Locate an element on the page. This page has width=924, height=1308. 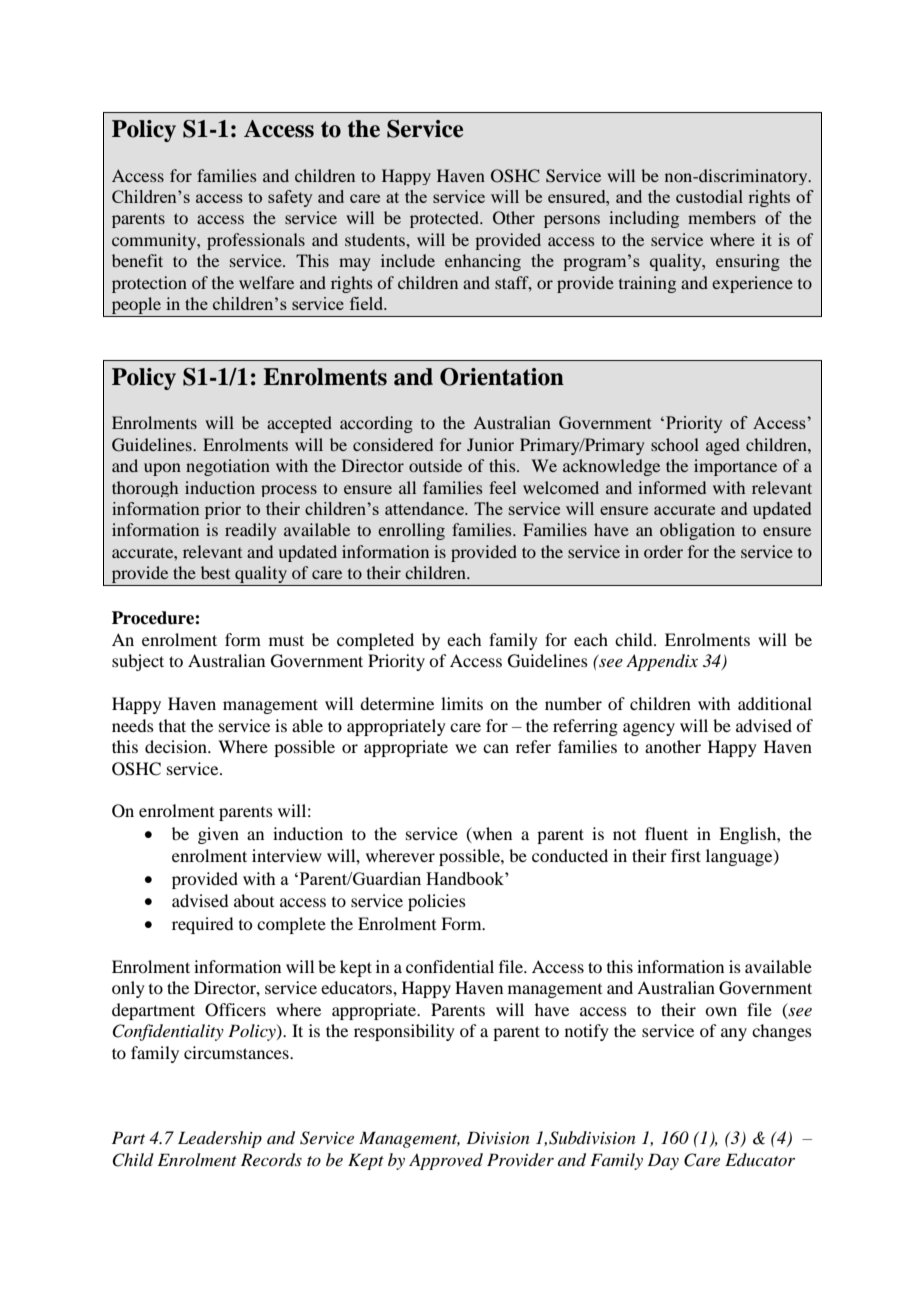
limits is located at coordinates (462, 703).
